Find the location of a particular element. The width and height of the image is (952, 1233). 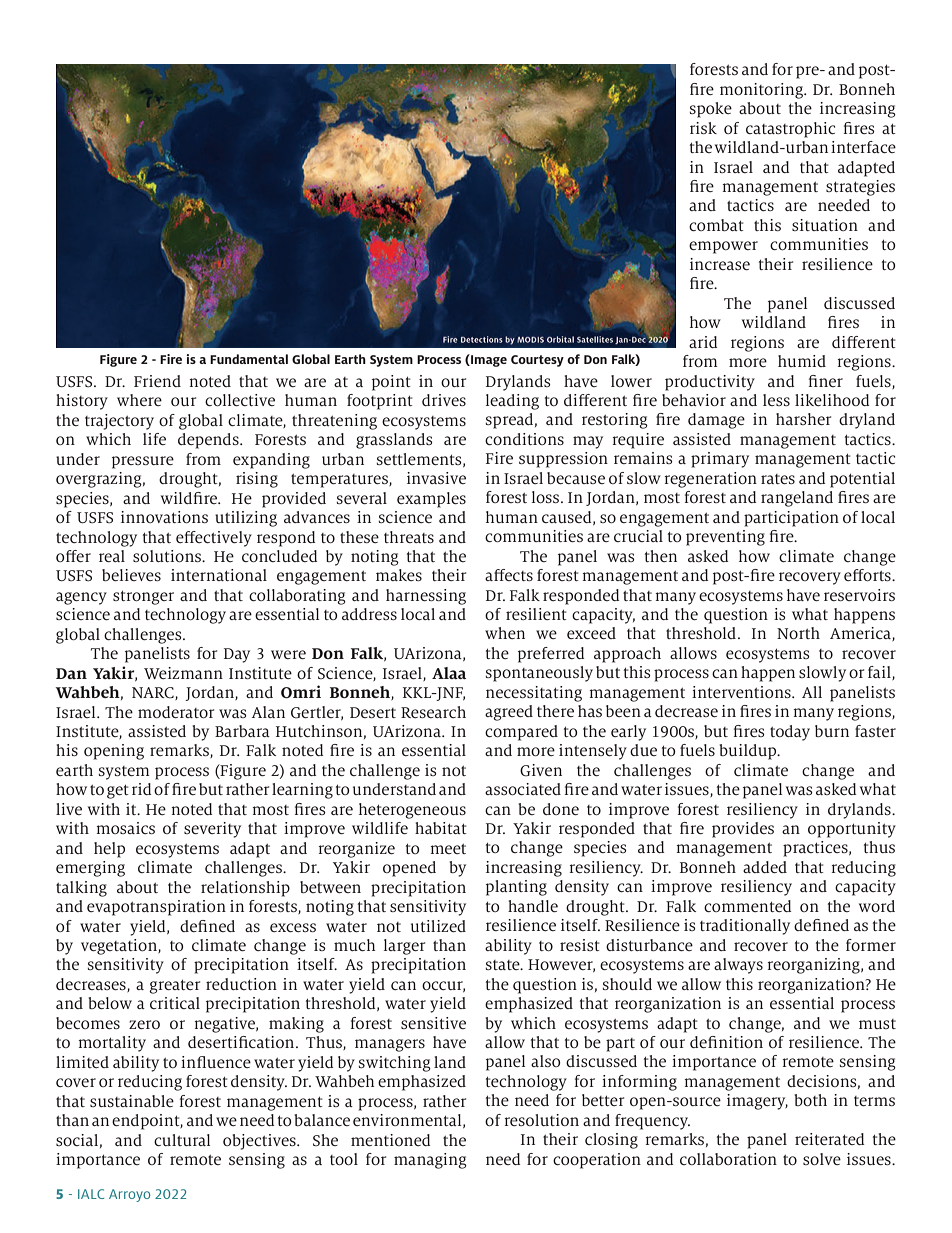

Alaa is located at coordinates (449, 673).
